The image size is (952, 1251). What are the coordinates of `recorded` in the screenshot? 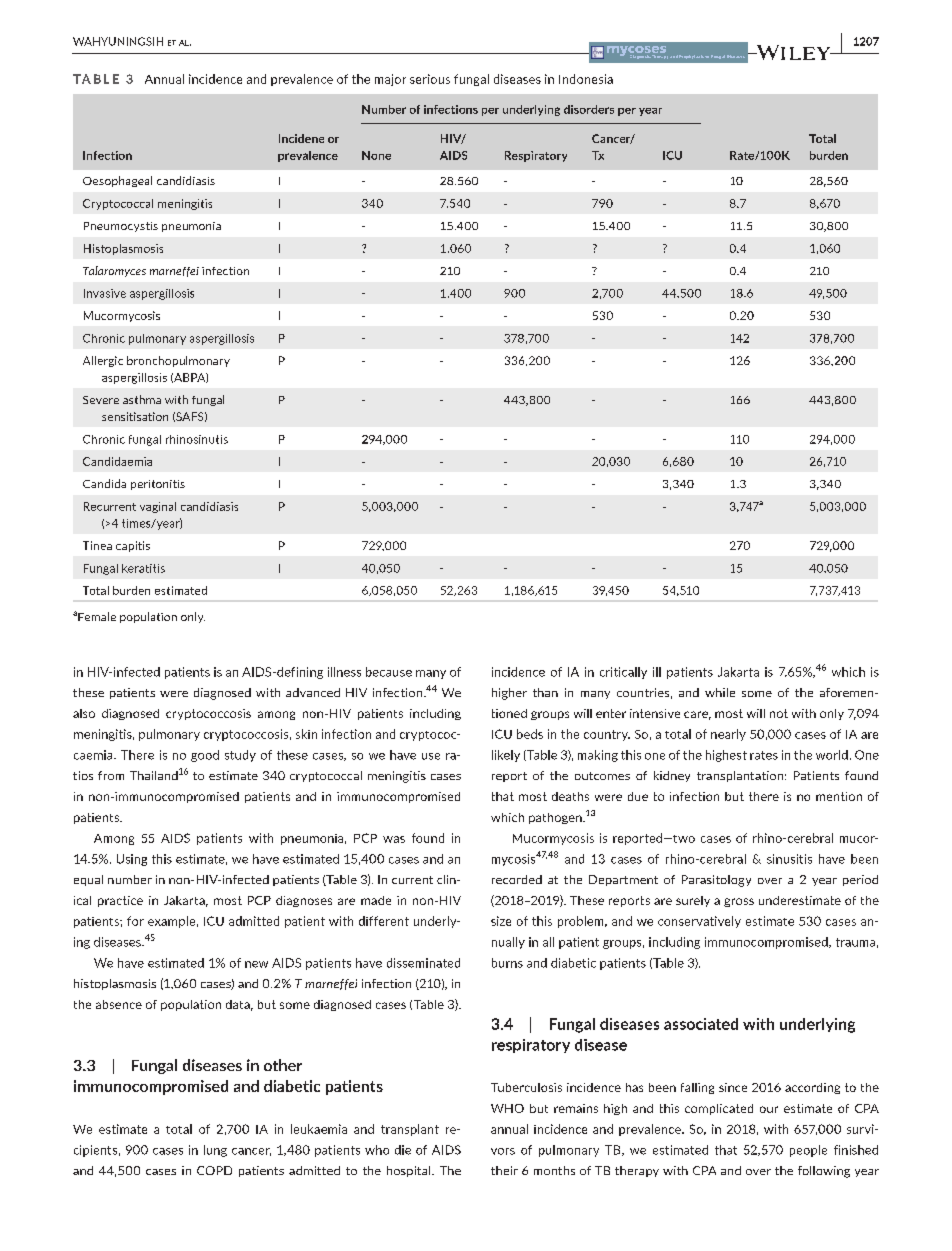 It's located at (517, 879).
